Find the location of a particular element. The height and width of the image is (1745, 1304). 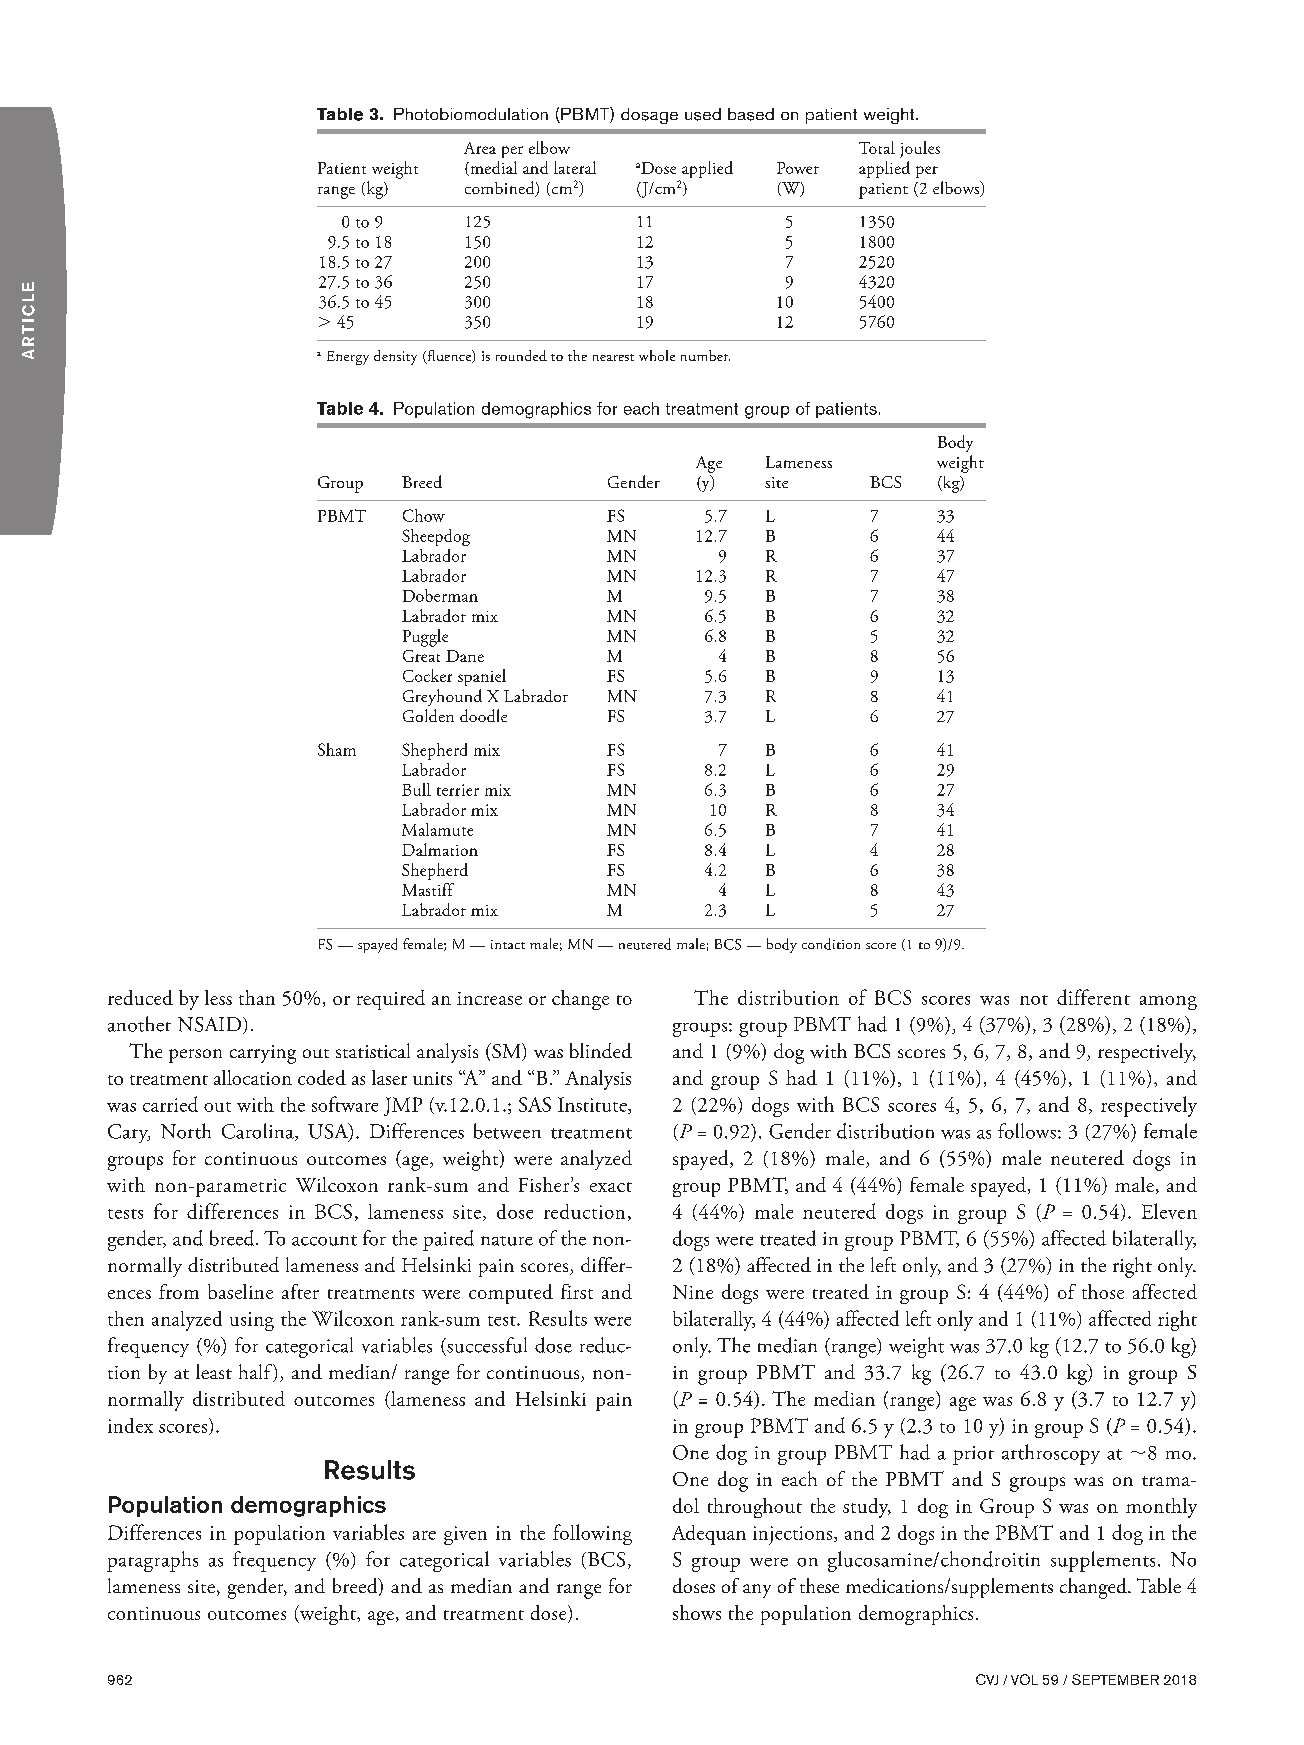

paragraphs is located at coordinates (152, 1561).
